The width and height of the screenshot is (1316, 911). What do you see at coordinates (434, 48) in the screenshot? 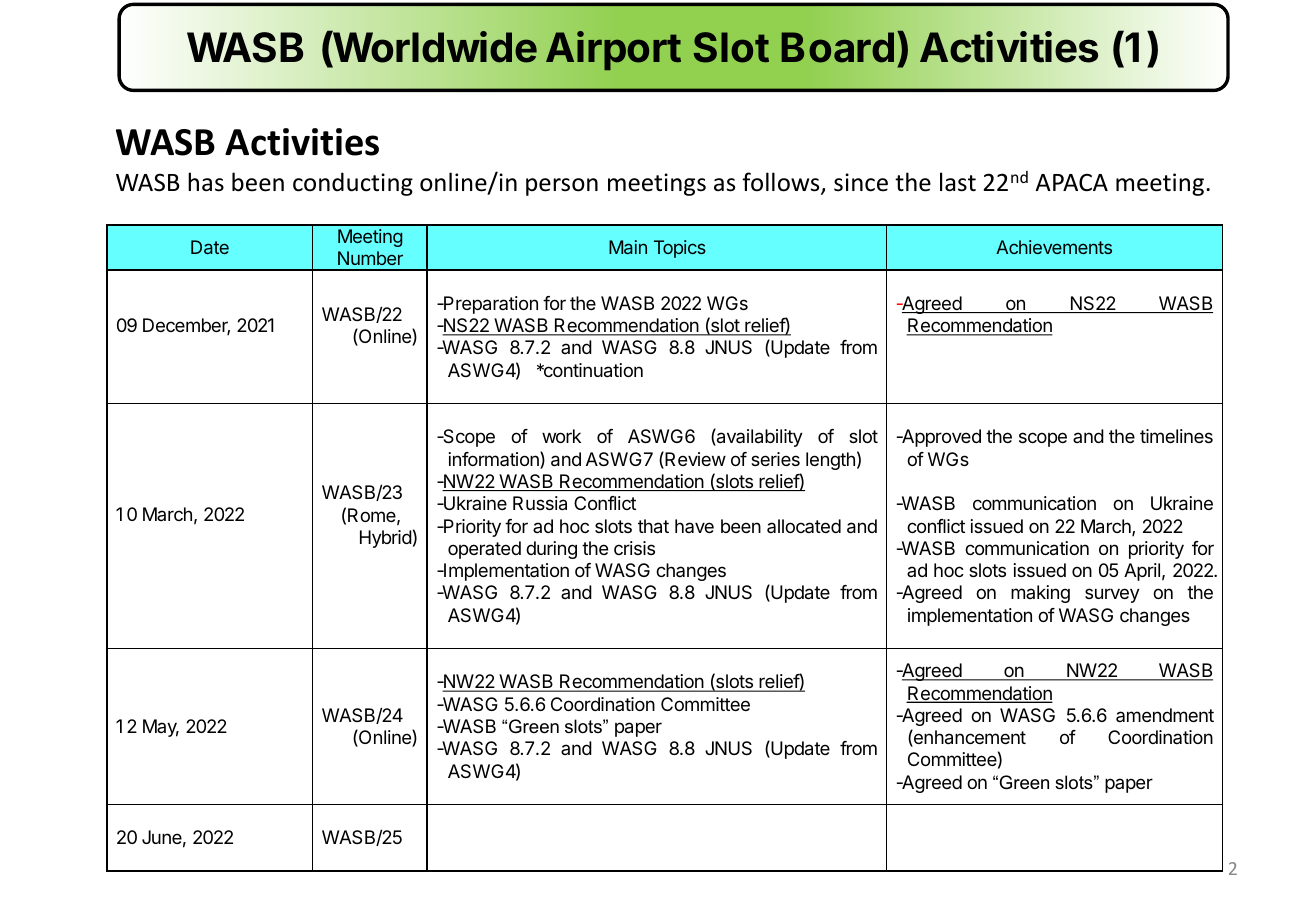
I see `Worldwide` at bounding box center [434, 48].
